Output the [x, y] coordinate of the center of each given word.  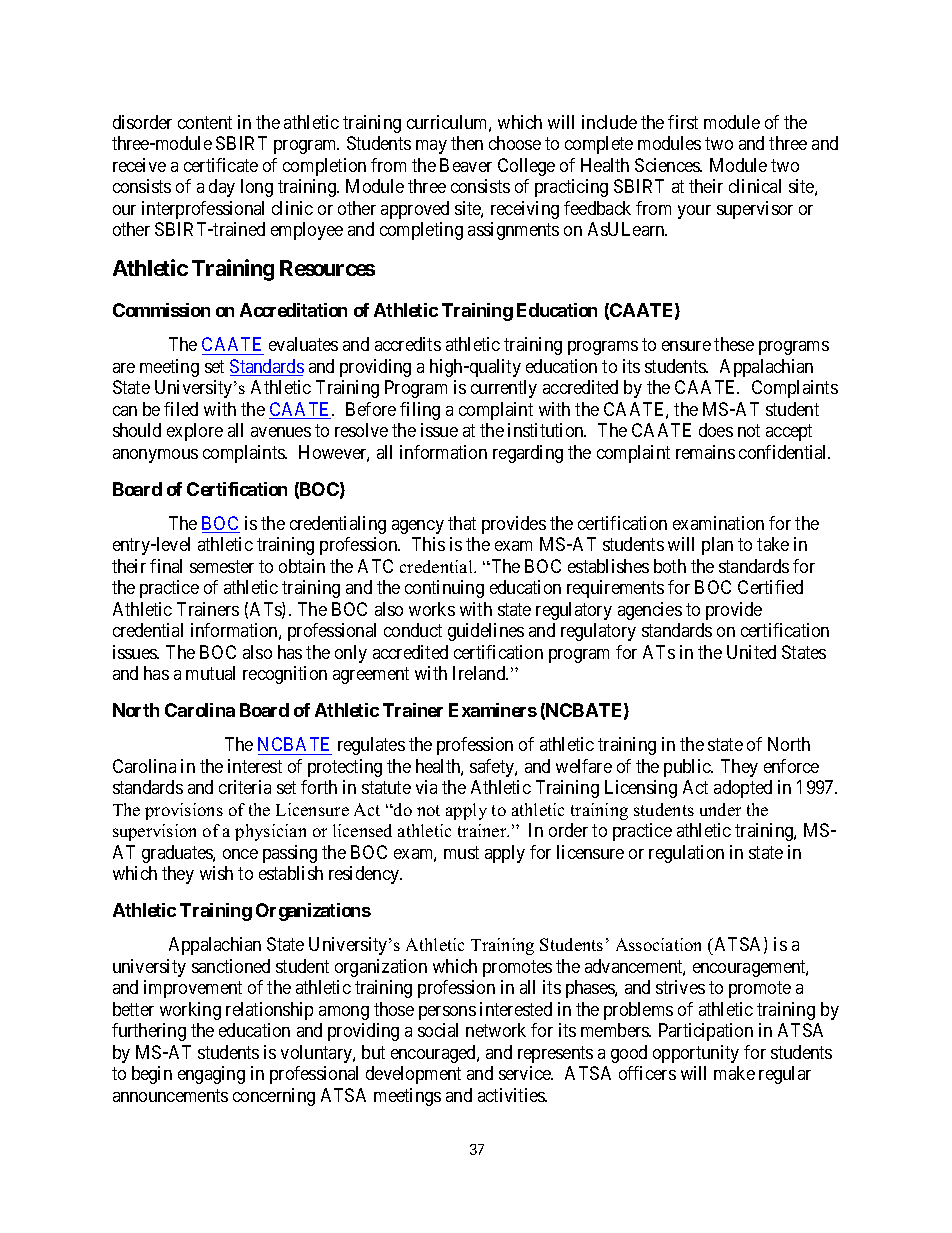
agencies [650, 611]
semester [222, 566]
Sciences [668, 165]
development [413, 1075]
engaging [211, 1075]
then [467, 143]
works [432, 609]
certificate [221, 165]
